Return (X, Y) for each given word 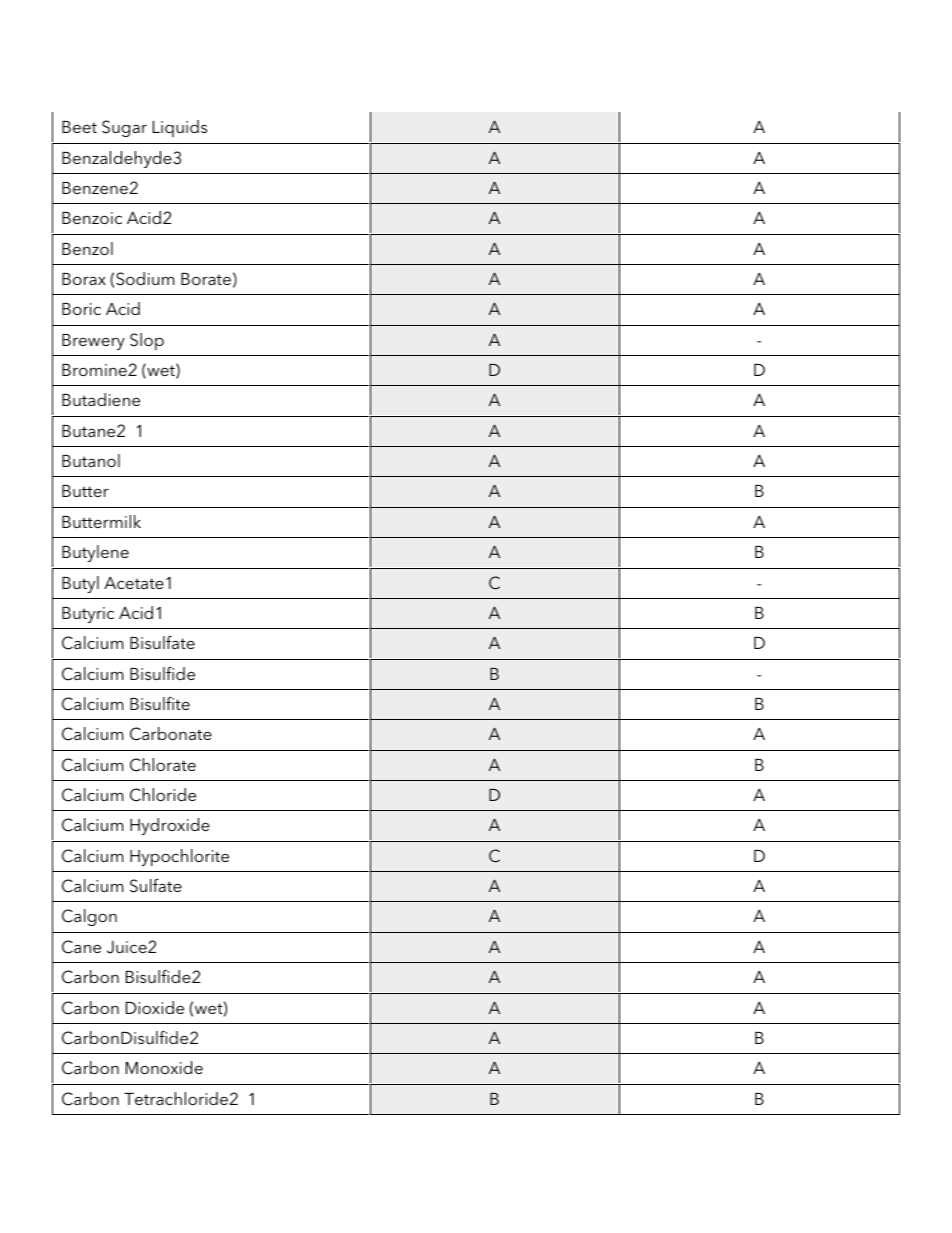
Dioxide (155, 1007)
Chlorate (163, 765)
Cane (81, 947)
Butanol (91, 460)
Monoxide (164, 1067)
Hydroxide (170, 826)
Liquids (180, 128)
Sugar (124, 128)
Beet (79, 127)
